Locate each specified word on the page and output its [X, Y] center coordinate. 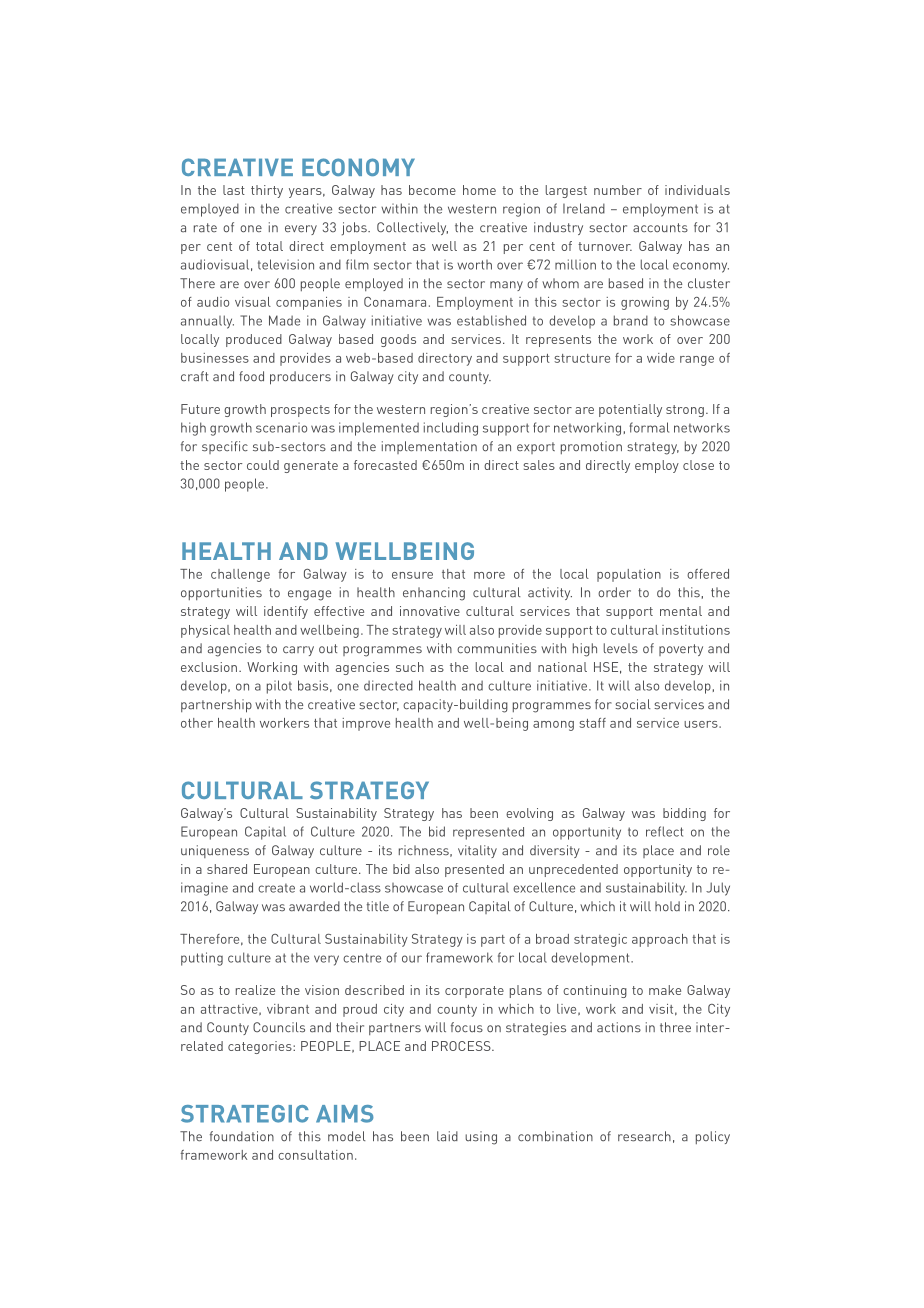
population [629, 575]
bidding [684, 814]
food [251, 376]
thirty [267, 191]
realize [255, 990]
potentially [630, 410]
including [451, 429]
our [412, 959]
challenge [240, 575]
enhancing [434, 594]
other [197, 723]
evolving [529, 814]
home [479, 190]
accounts [660, 228]
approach [660, 940]
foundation [242, 1136]
